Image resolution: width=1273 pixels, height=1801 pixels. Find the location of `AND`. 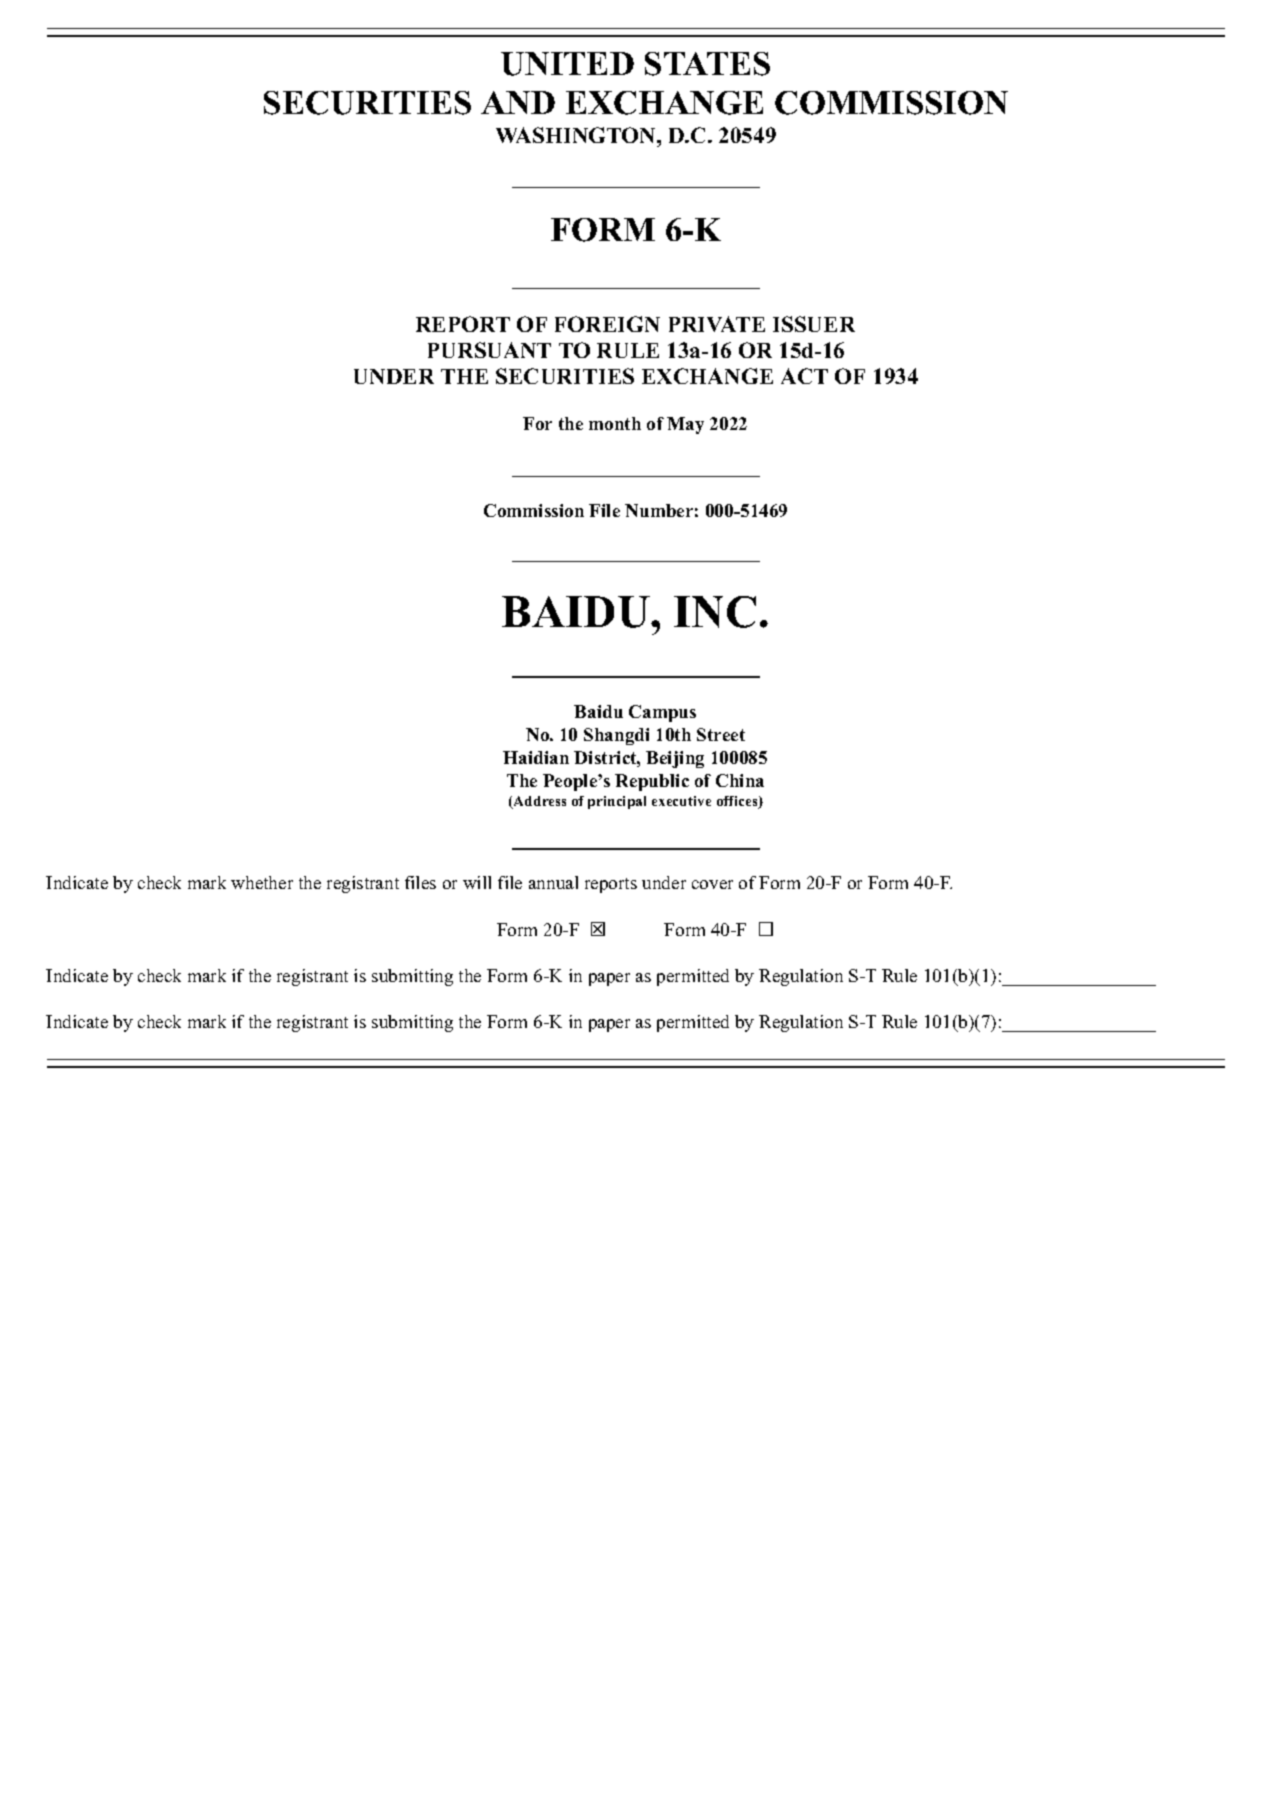

AND is located at coordinates (518, 102).
